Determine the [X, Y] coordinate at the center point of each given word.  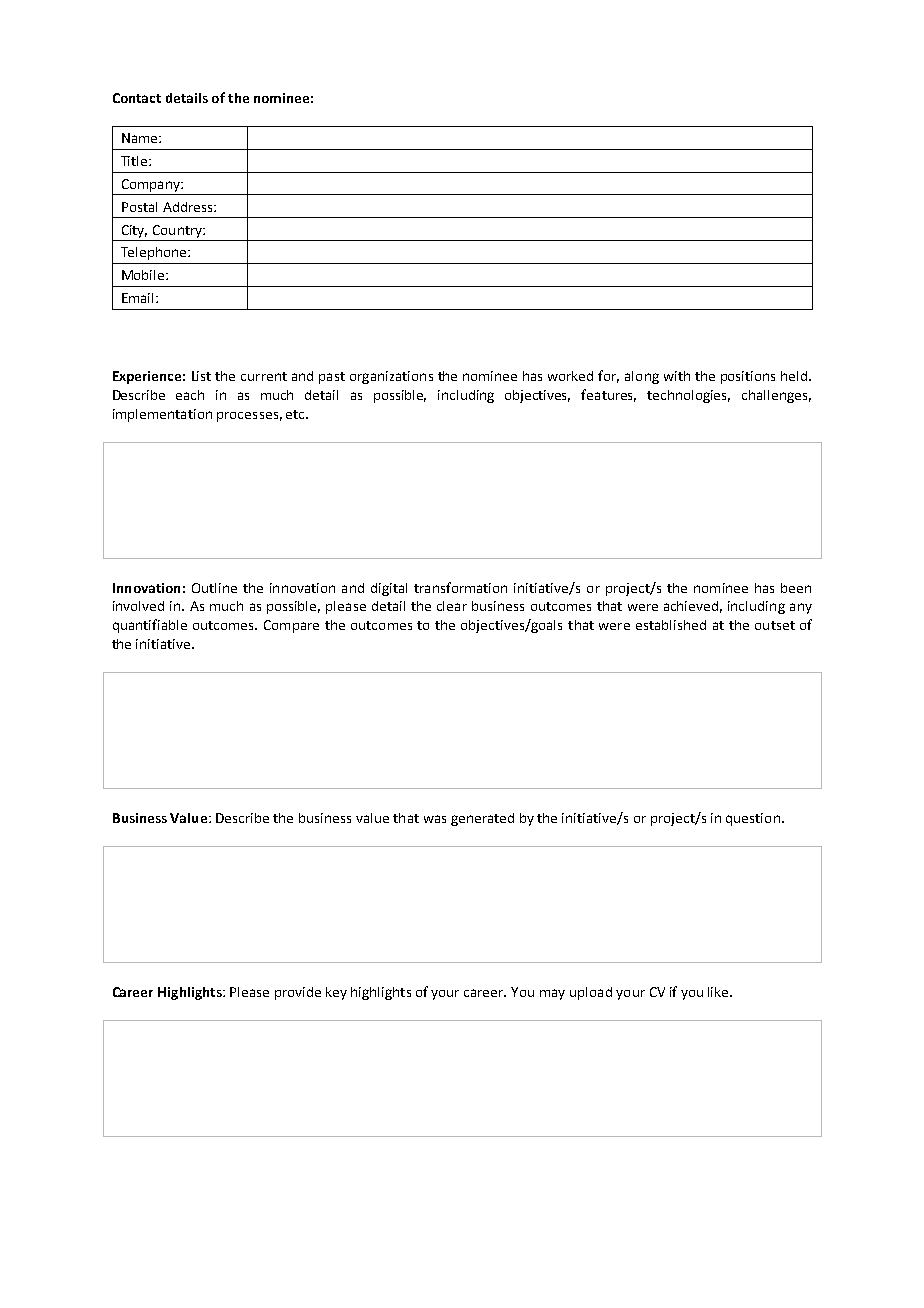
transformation [460, 587]
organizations [391, 377]
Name [141, 138]
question [753, 819]
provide [298, 993]
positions [748, 377]
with [677, 376]
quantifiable [150, 626]
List [201, 376]
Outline [214, 588]
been [796, 588]
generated [482, 819]
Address [189, 207]
